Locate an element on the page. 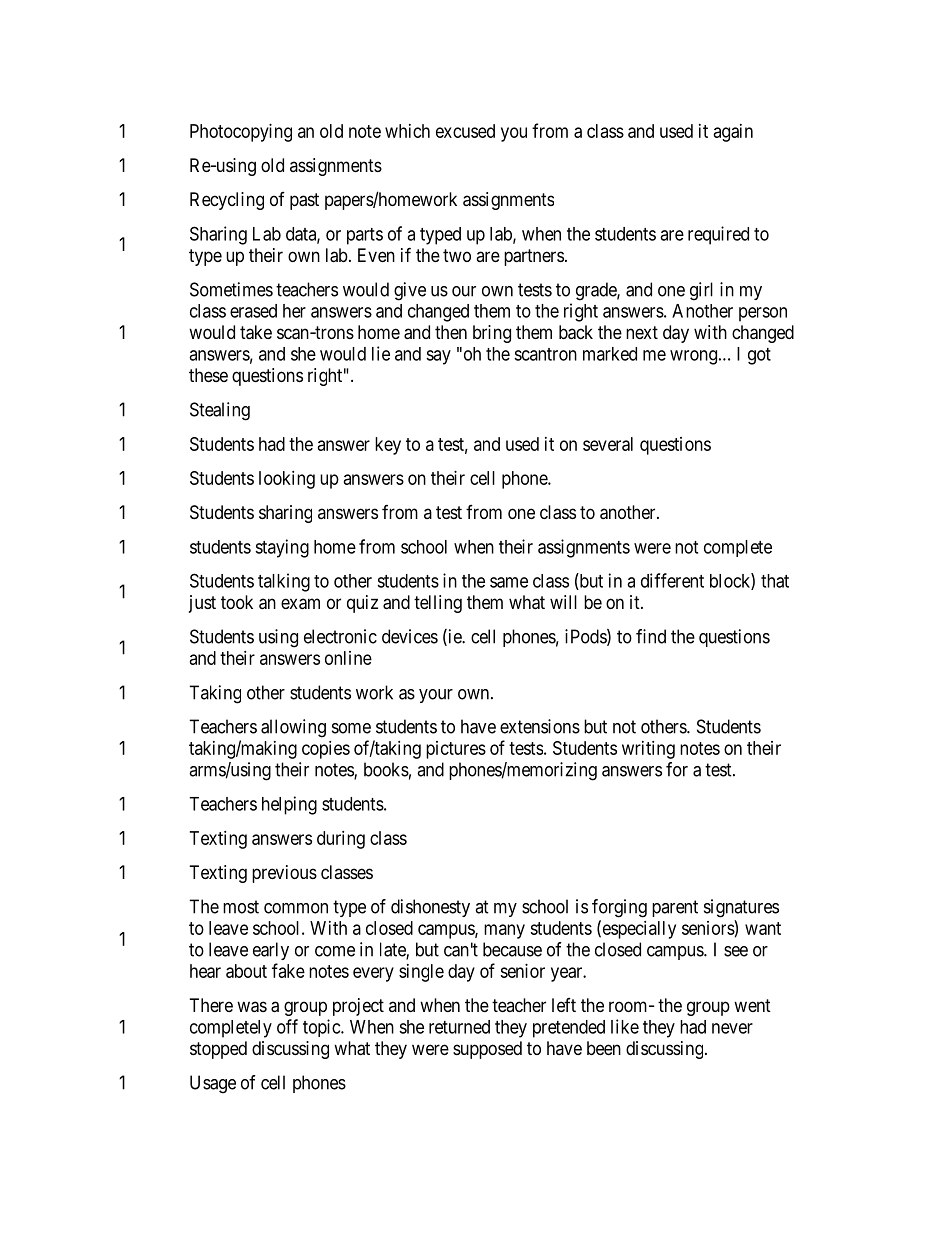 This document has width=952, height=1233. Photocopying is located at coordinates (241, 133).
